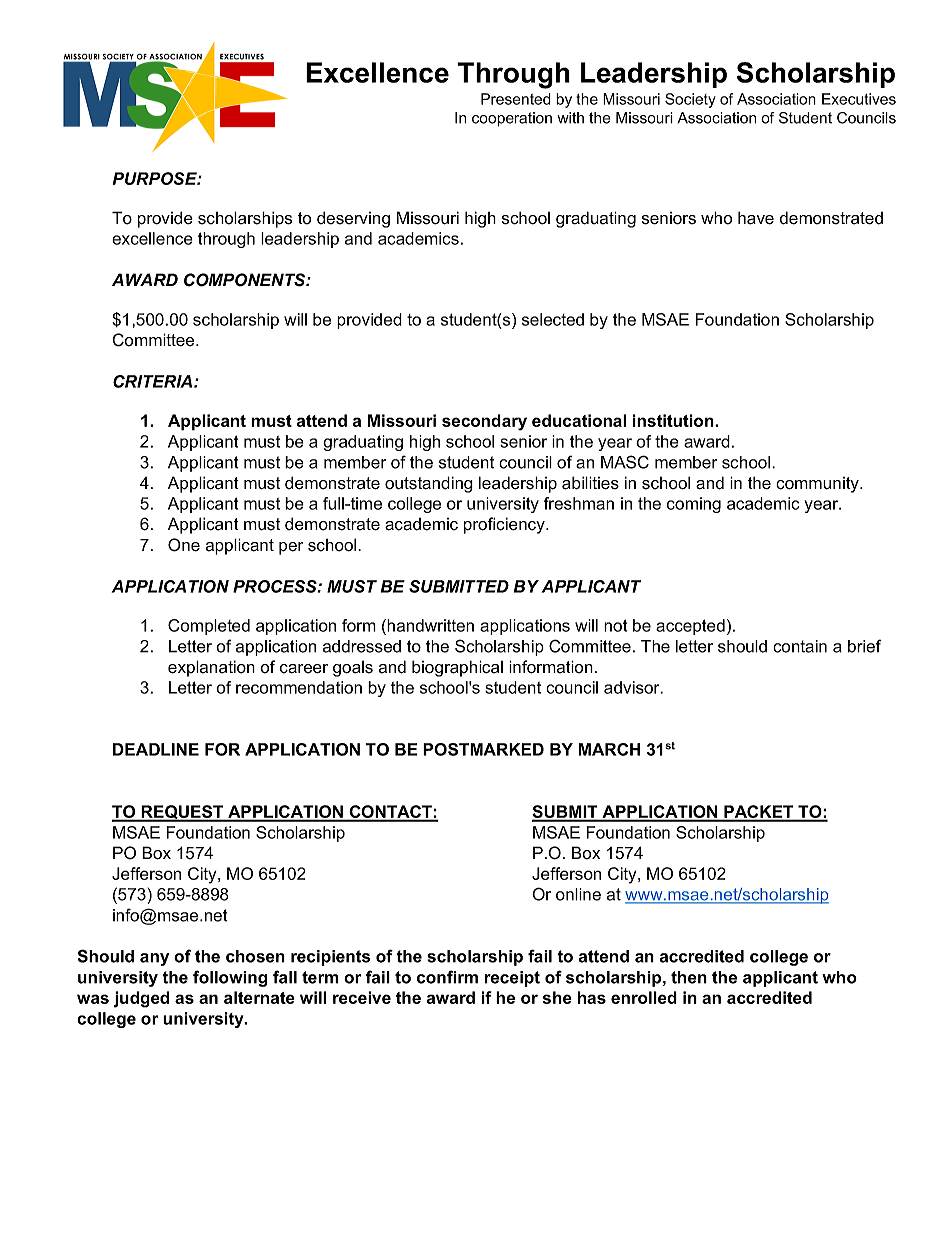 This image has height=1233, width=952. What do you see at coordinates (156, 749) in the image?
I see `DEADLINE` at bounding box center [156, 749].
